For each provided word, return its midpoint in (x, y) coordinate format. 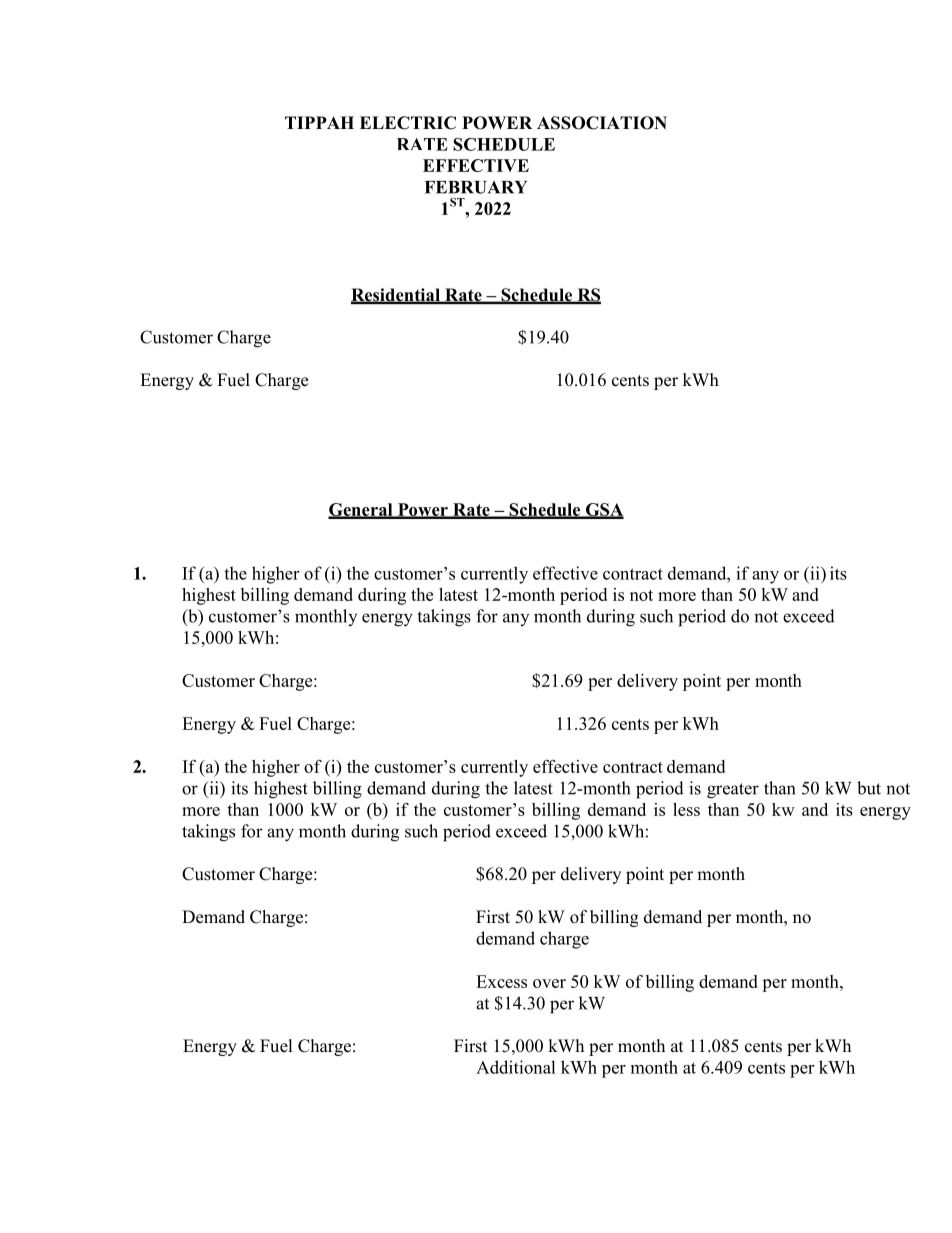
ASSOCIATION (602, 123)
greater (733, 791)
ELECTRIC (408, 123)
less (686, 809)
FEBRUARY (476, 187)
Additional (516, 1067)
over (549, 983)
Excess (501, 981)
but (869, 788)
